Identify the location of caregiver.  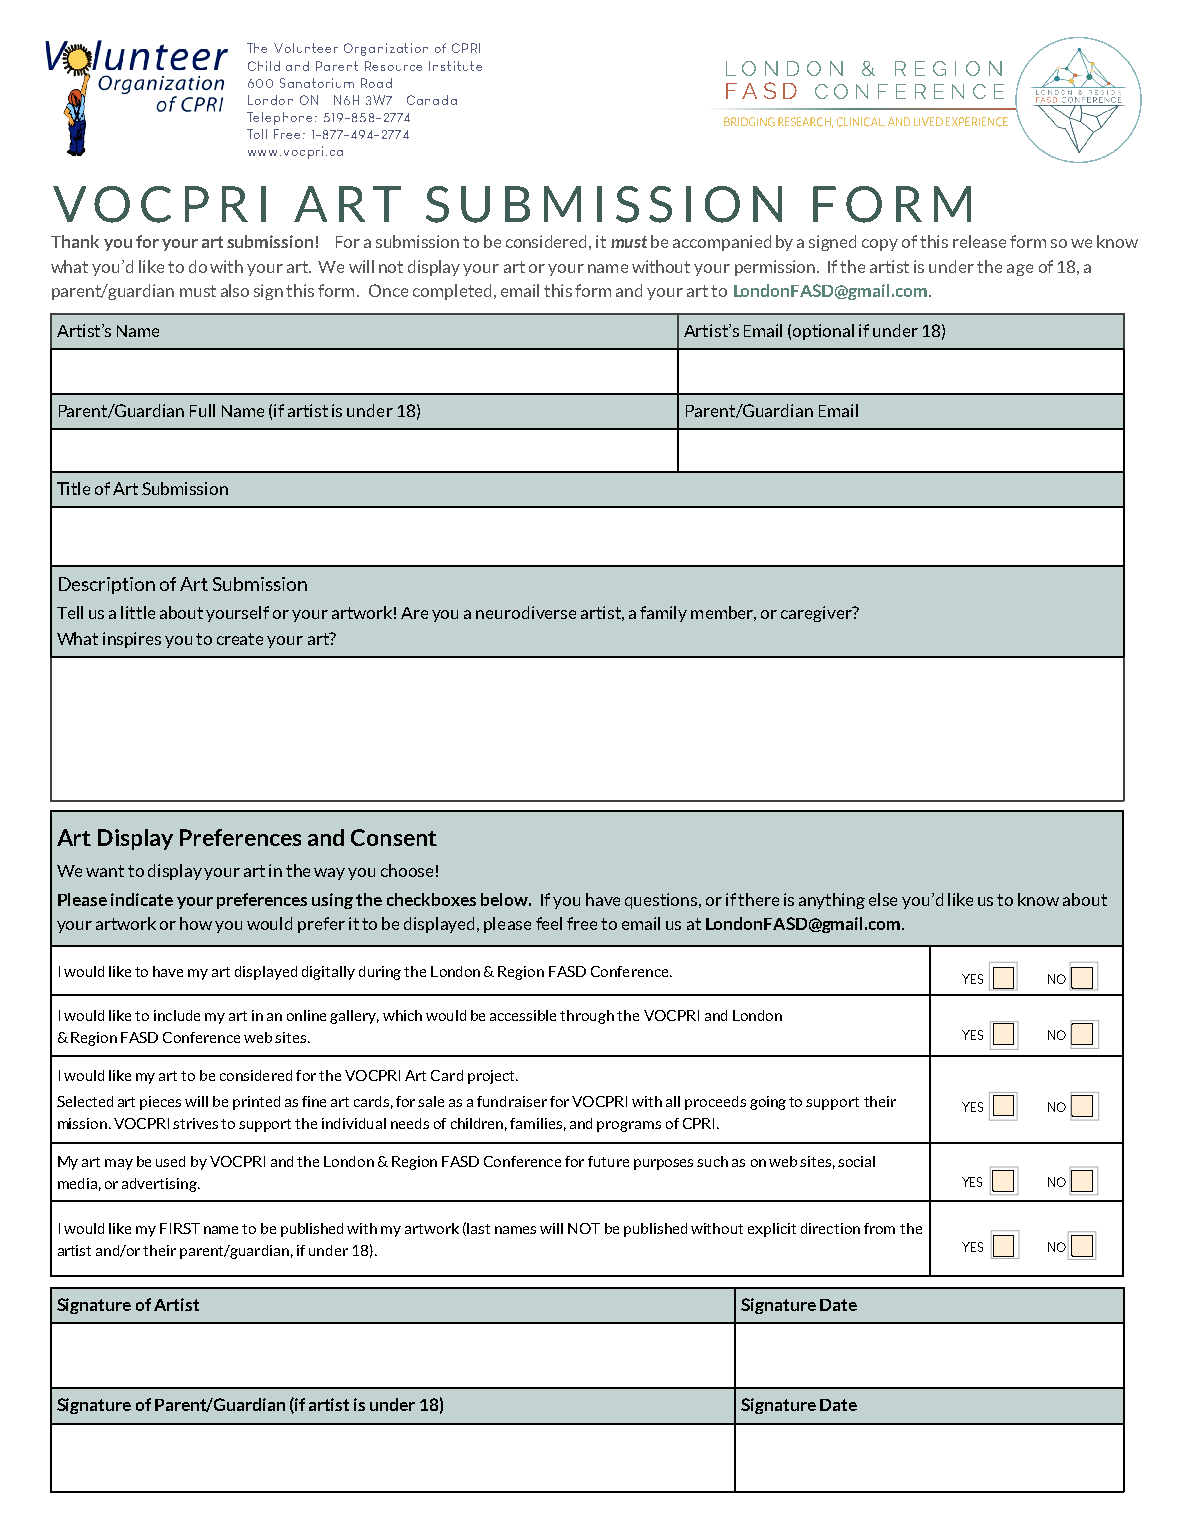
(817, 614).
